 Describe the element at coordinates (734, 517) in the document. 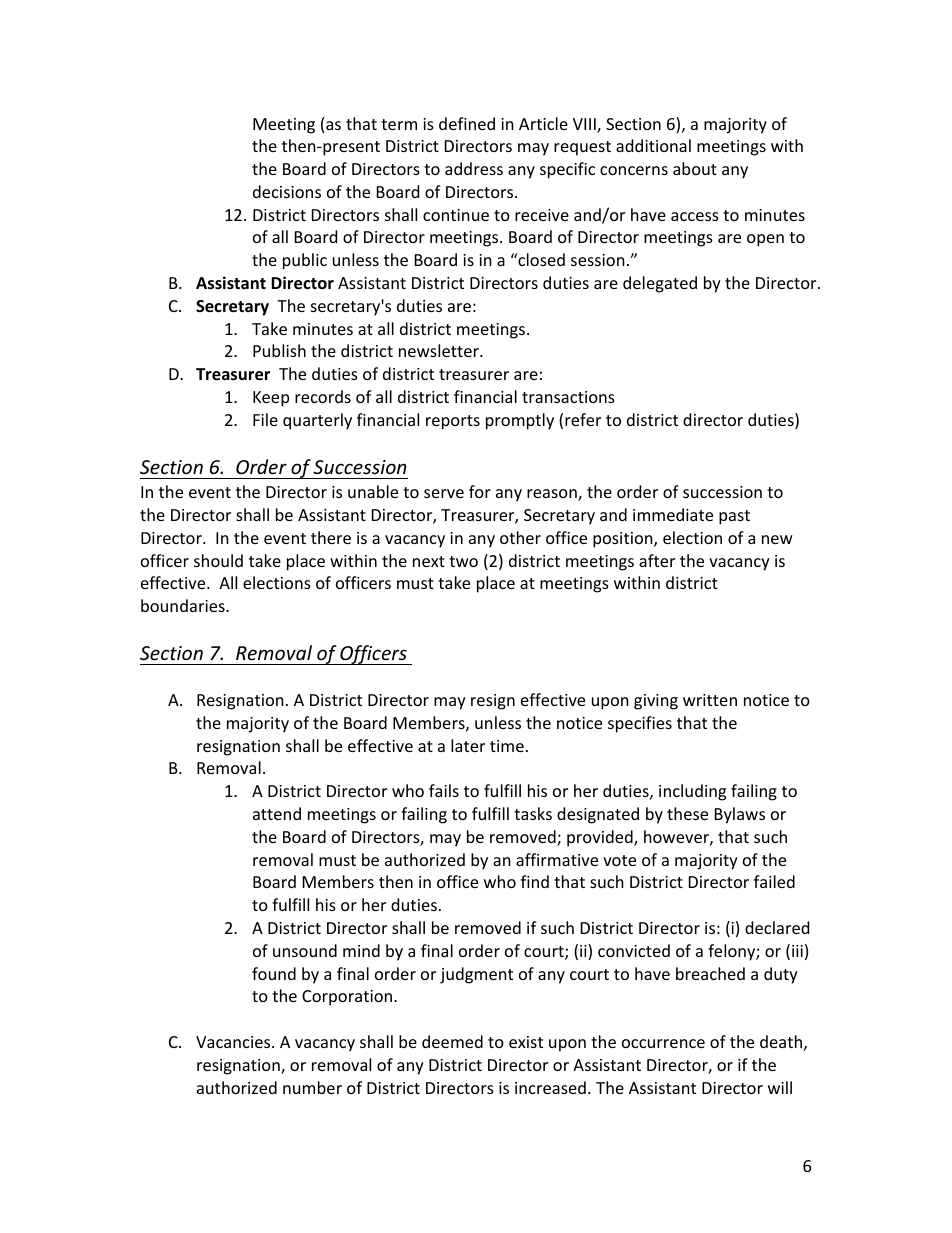

I see `past` at that location.
